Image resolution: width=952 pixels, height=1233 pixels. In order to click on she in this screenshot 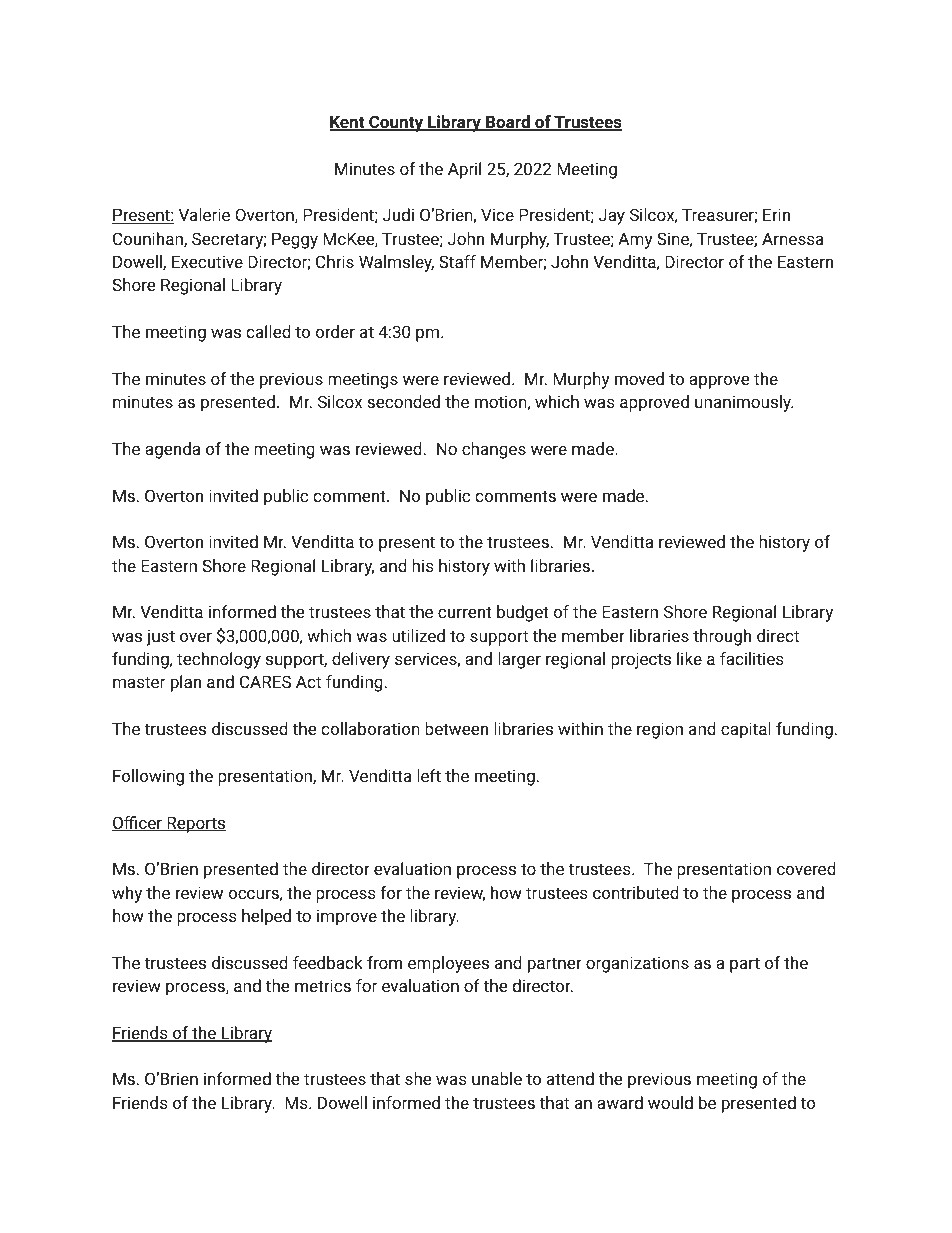, I will do `click(418, 1078)`.
